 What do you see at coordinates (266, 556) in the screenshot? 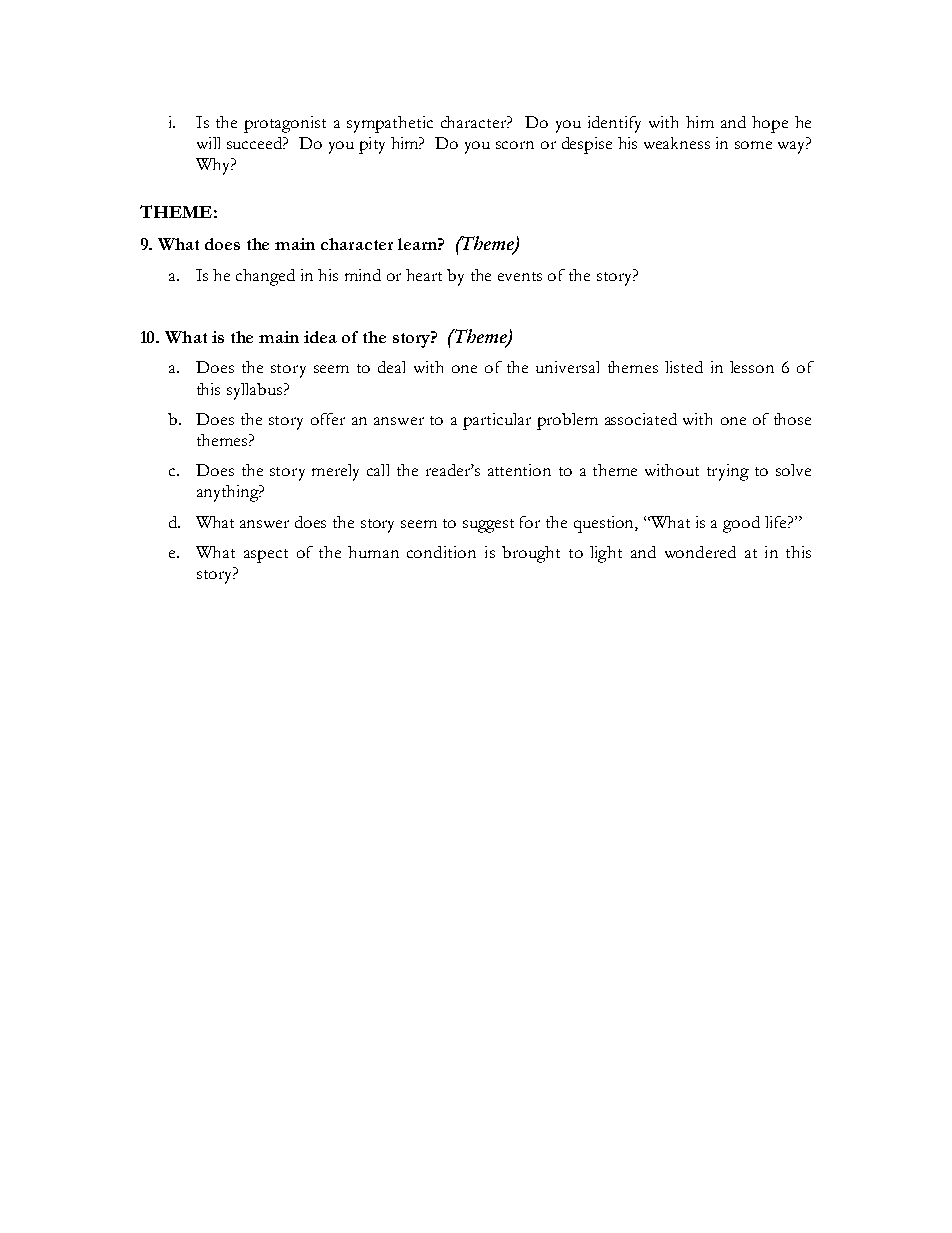
I see `aspect` at bounding box center [266, 556].
